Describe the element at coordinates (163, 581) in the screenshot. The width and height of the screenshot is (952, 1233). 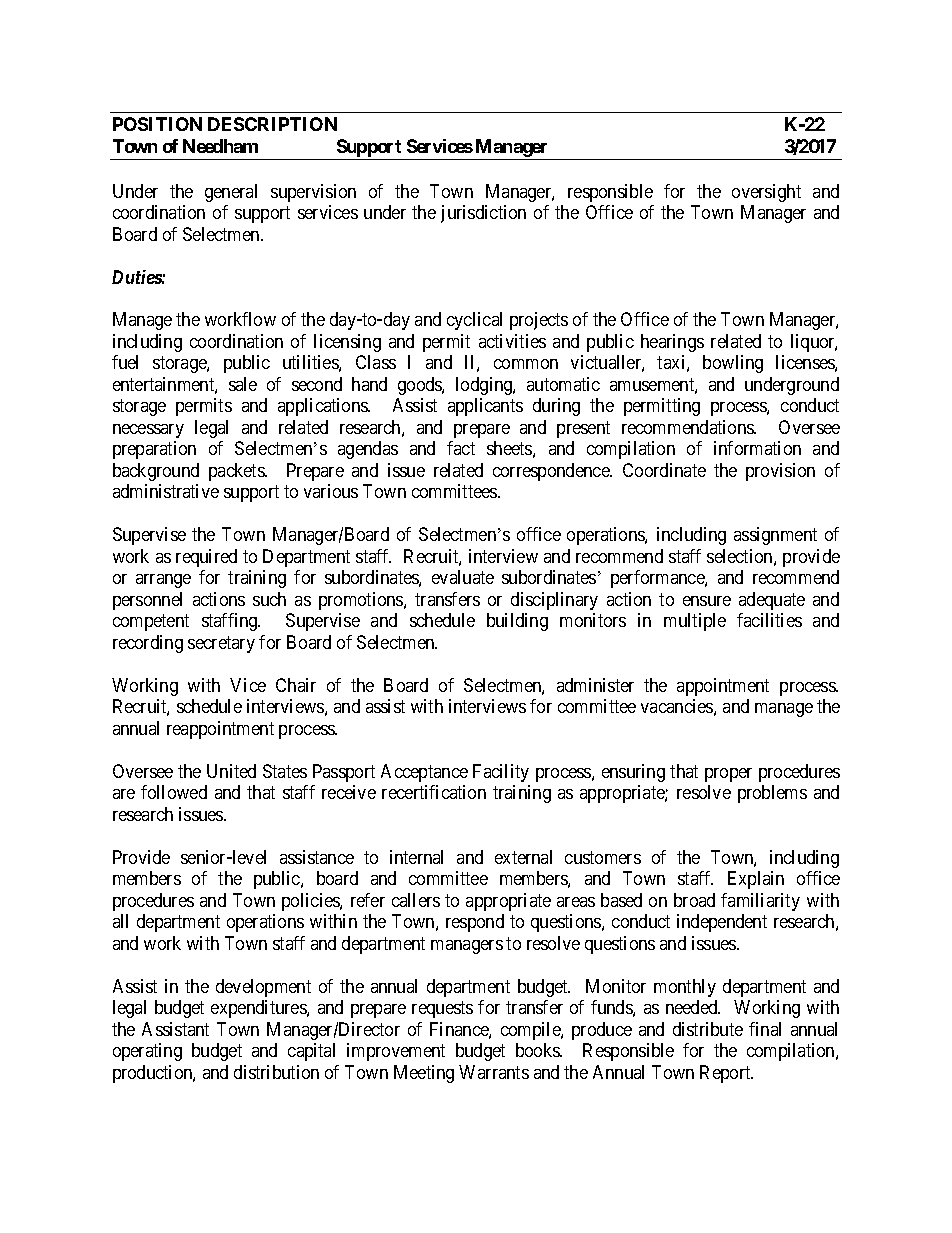
I see `arrange` at that location.
